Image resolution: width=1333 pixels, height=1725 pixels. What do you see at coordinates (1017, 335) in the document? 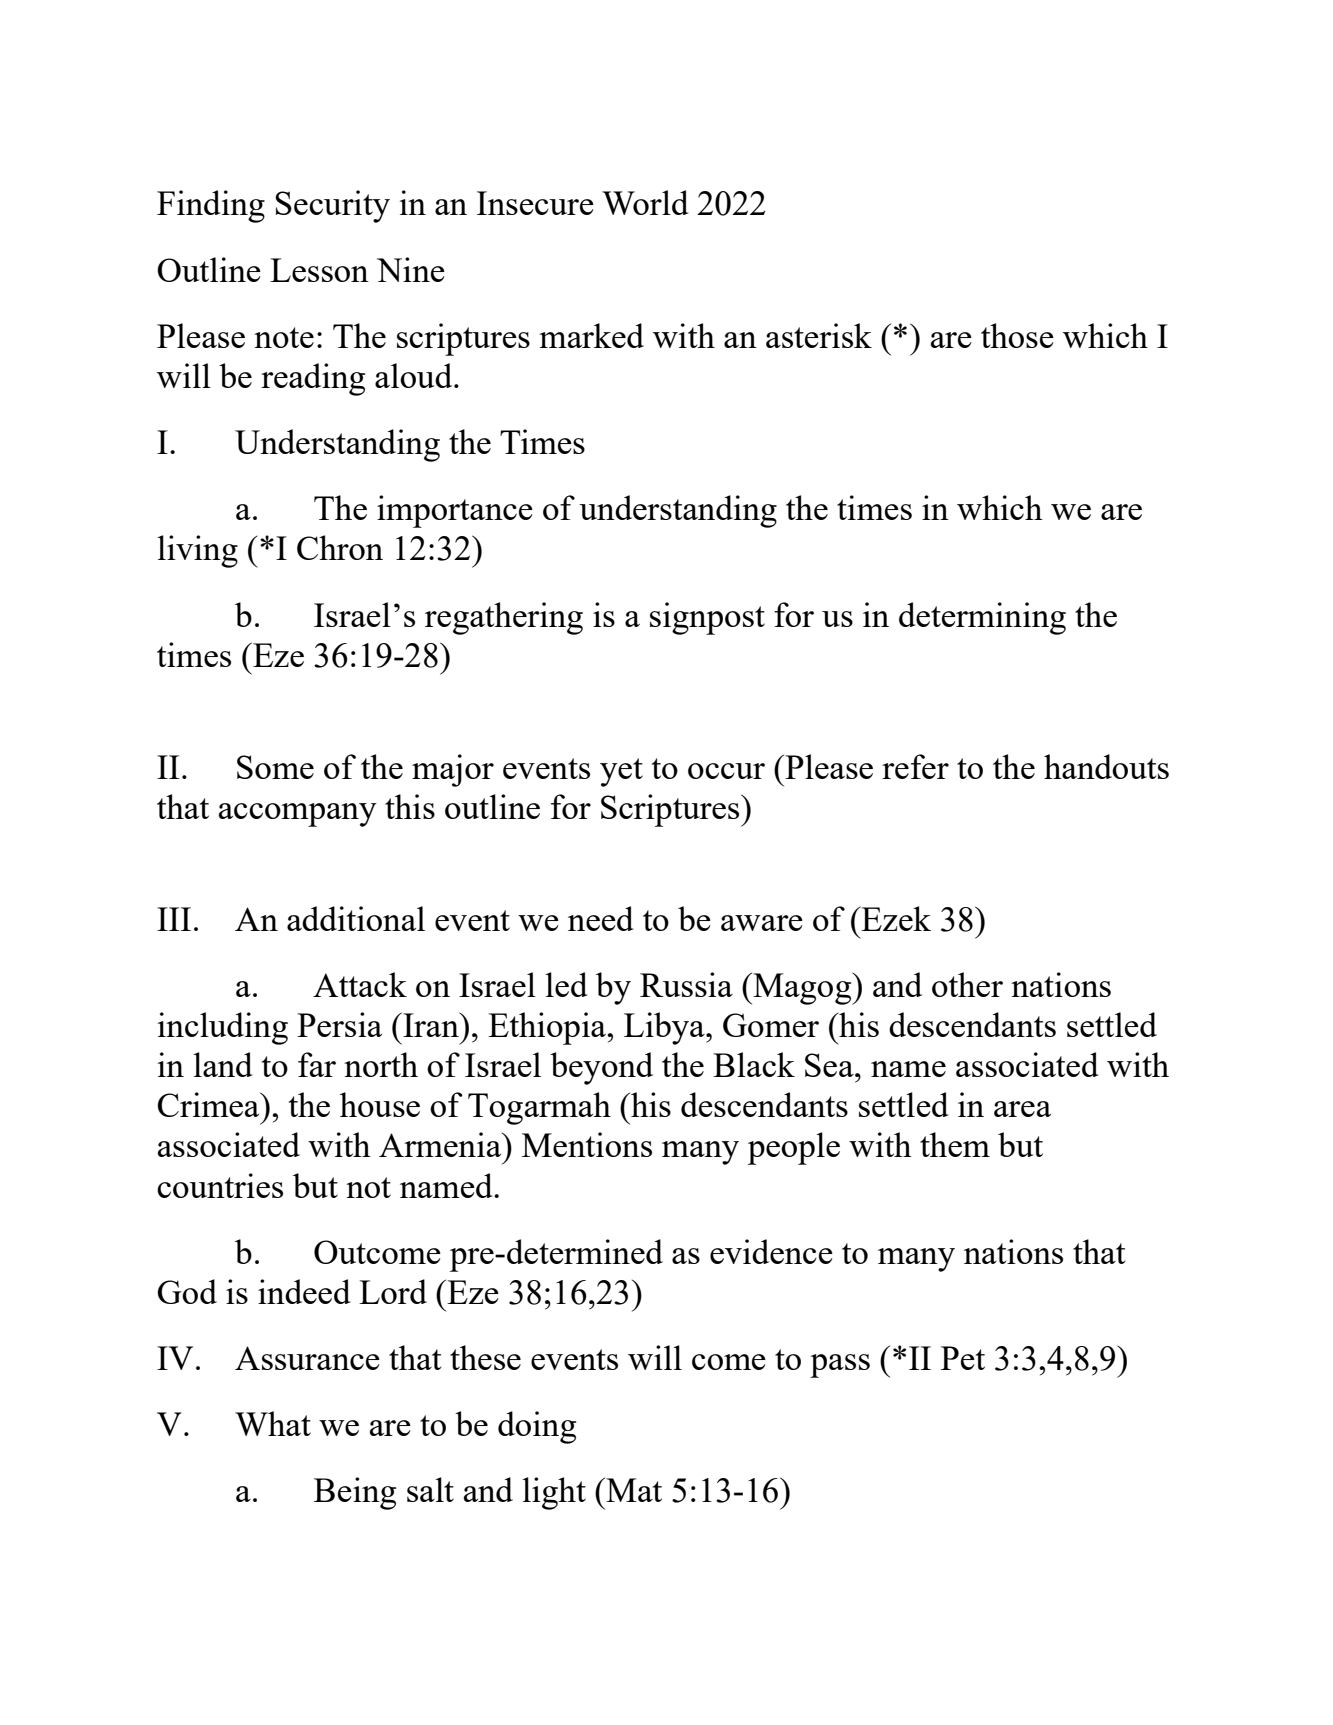
I see `those` at bounding box center [1017, 335].
